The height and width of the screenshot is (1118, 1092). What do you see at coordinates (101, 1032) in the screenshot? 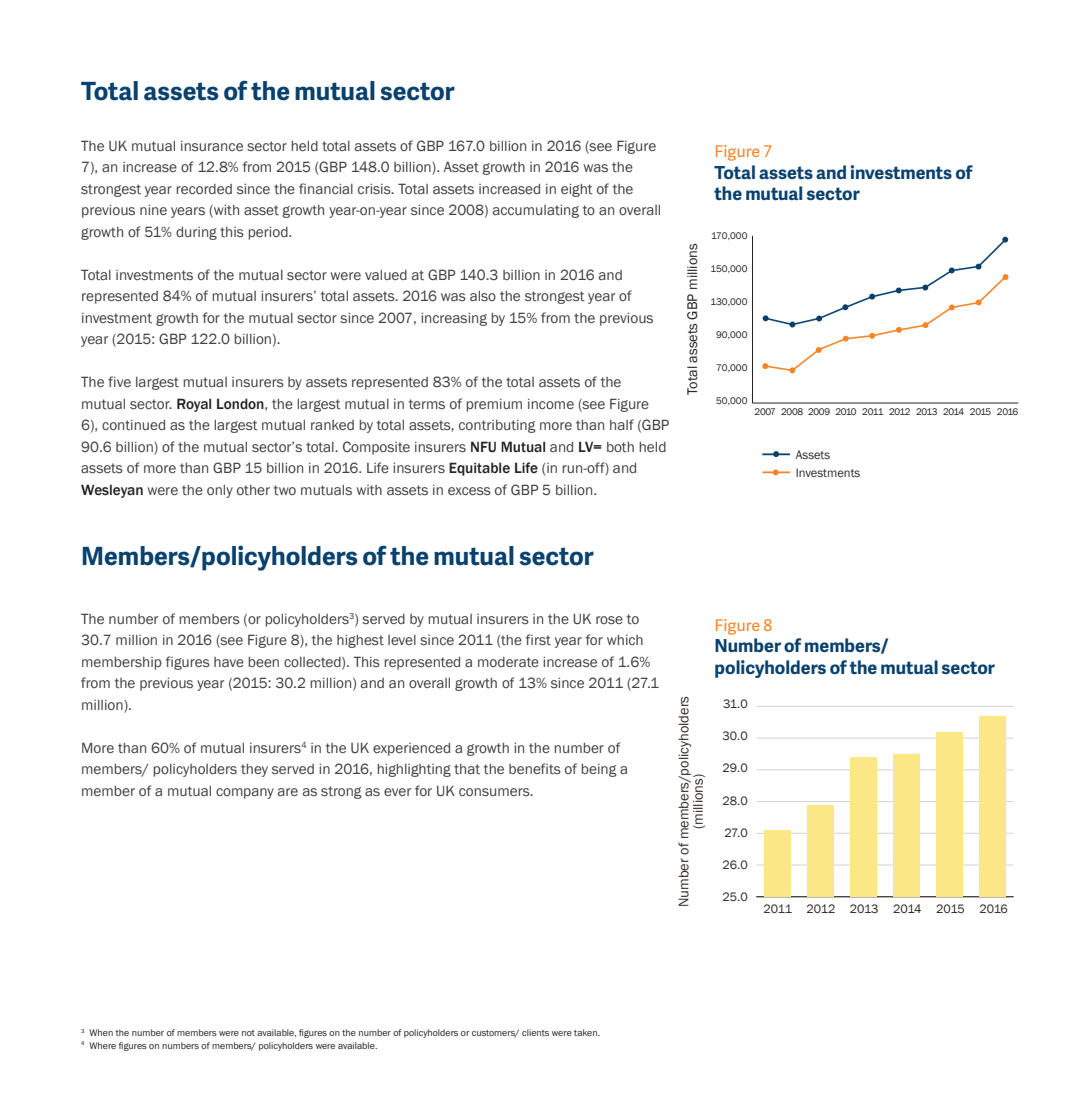
I see `When` at bounding box center [101, 1032].
